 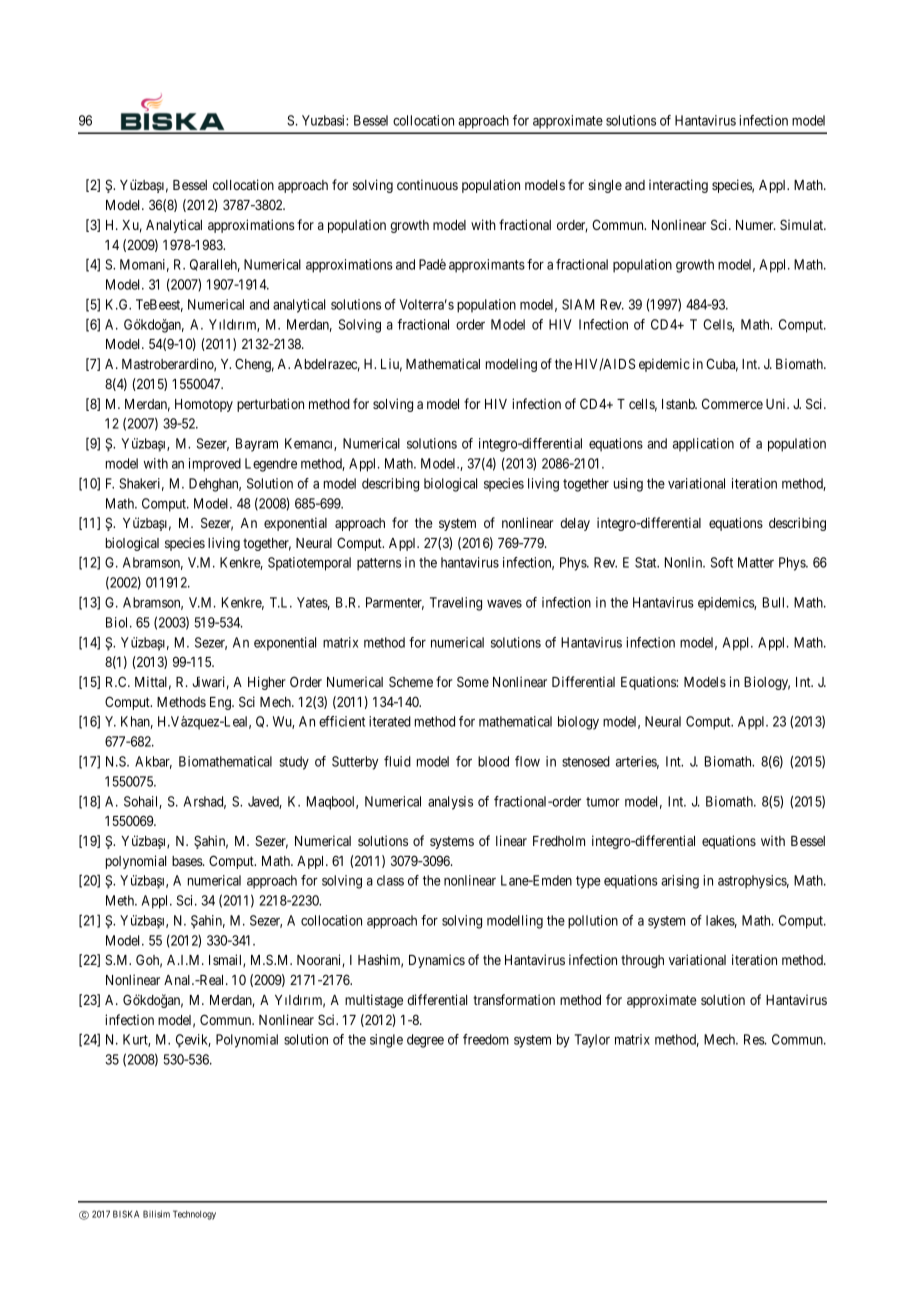 I want to click on Some, so click(x=473, y=681).
